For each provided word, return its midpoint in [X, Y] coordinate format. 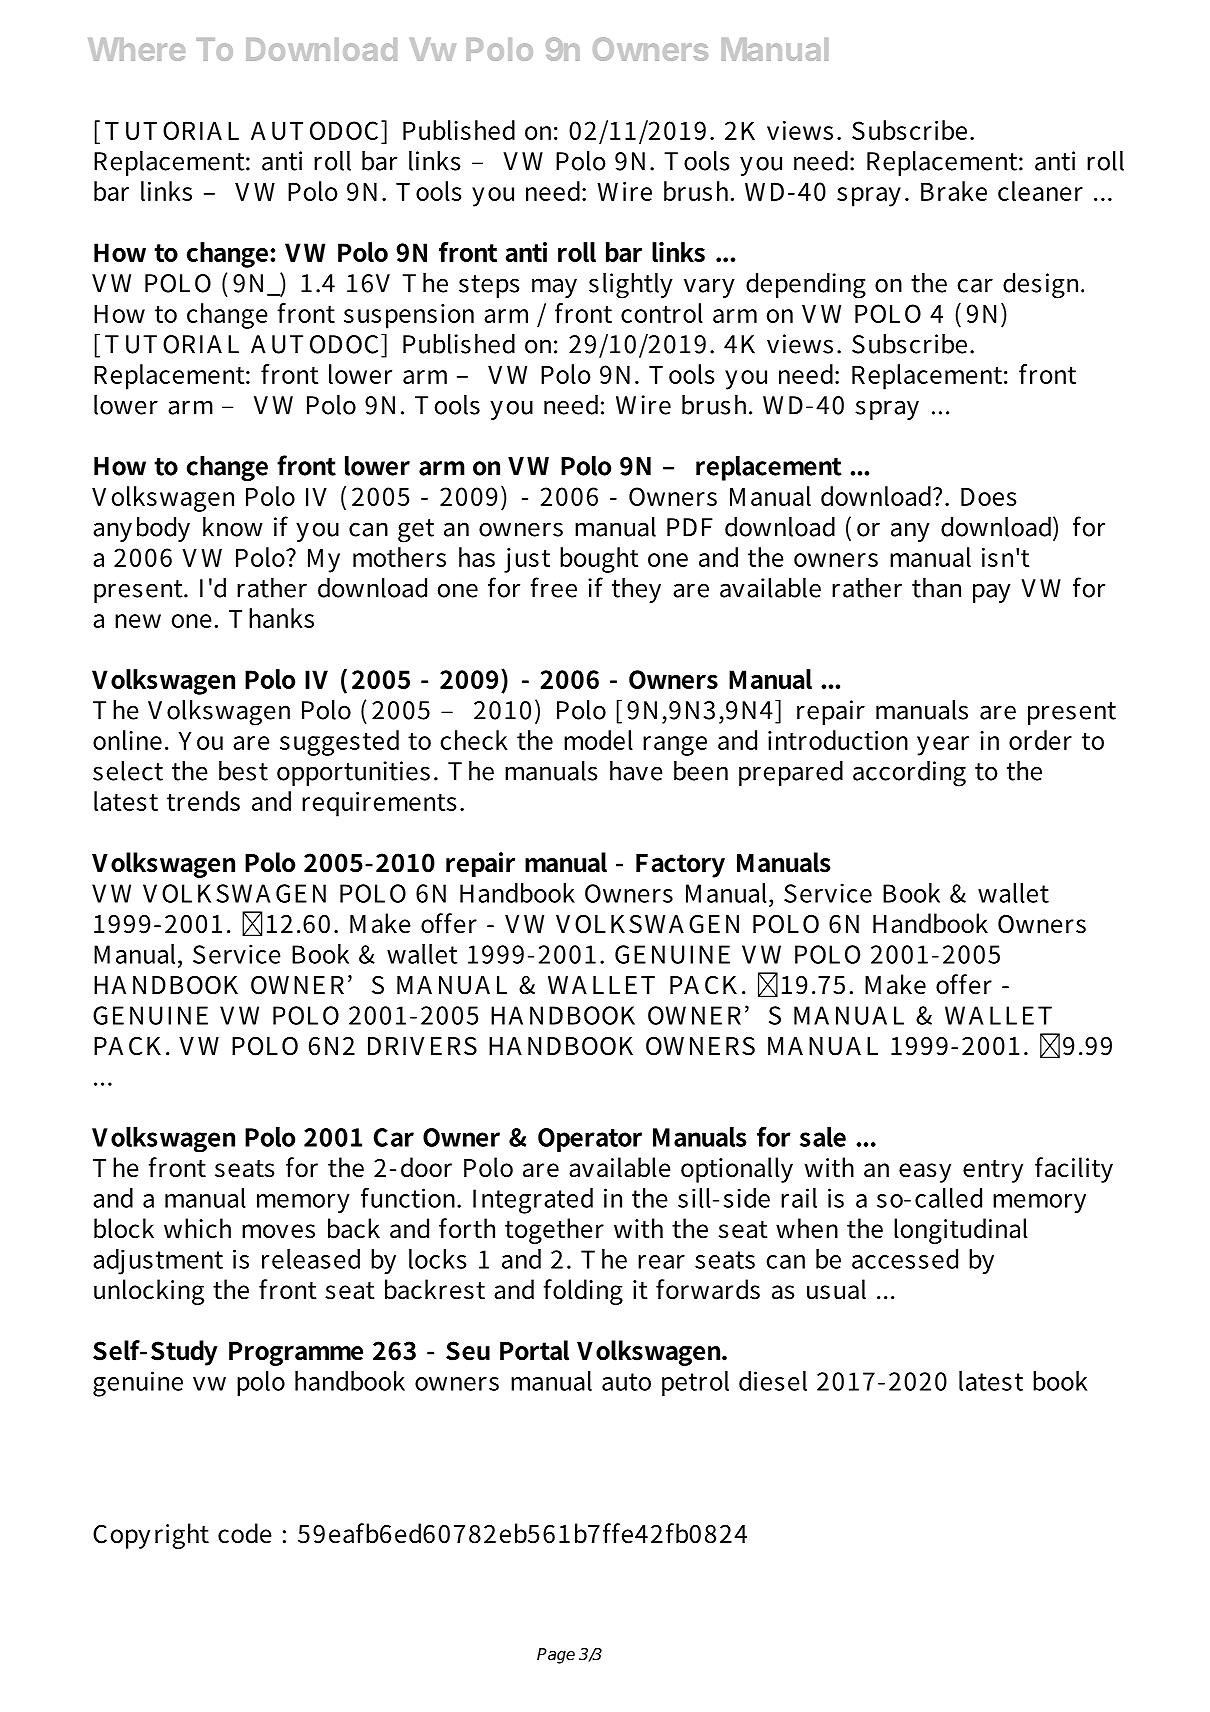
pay [992, 593]
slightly [631, 286]
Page [556, 1656]
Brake [954, 191]
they [636, 590]
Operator [590, 1140]
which [197, 1228]
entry [993, 1171]
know [233, 527]
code [245, 1533]
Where [137, 49]
